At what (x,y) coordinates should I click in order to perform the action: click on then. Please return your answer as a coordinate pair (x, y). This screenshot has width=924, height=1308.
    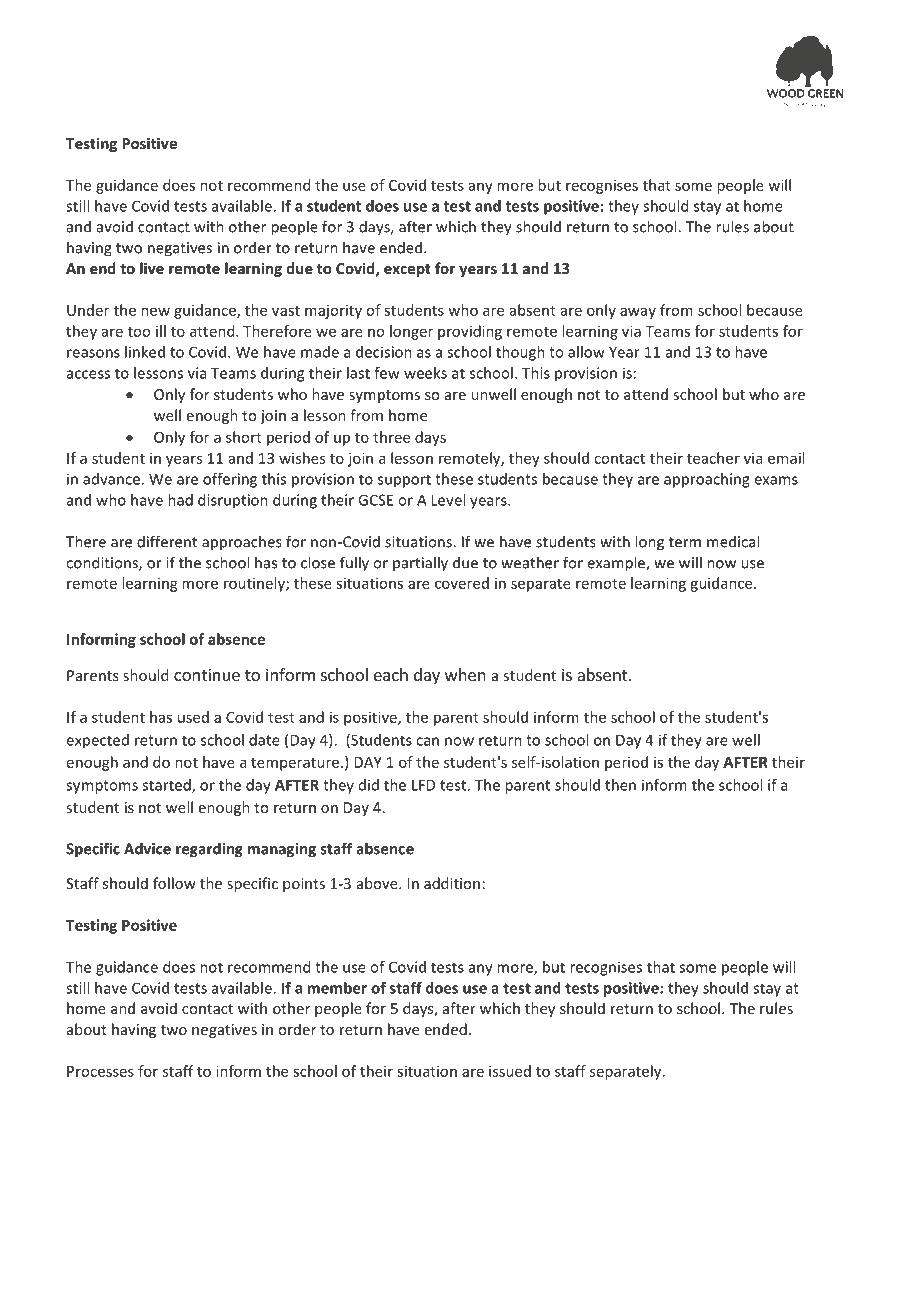
    Looking at the image, I should click on (620, 785).
